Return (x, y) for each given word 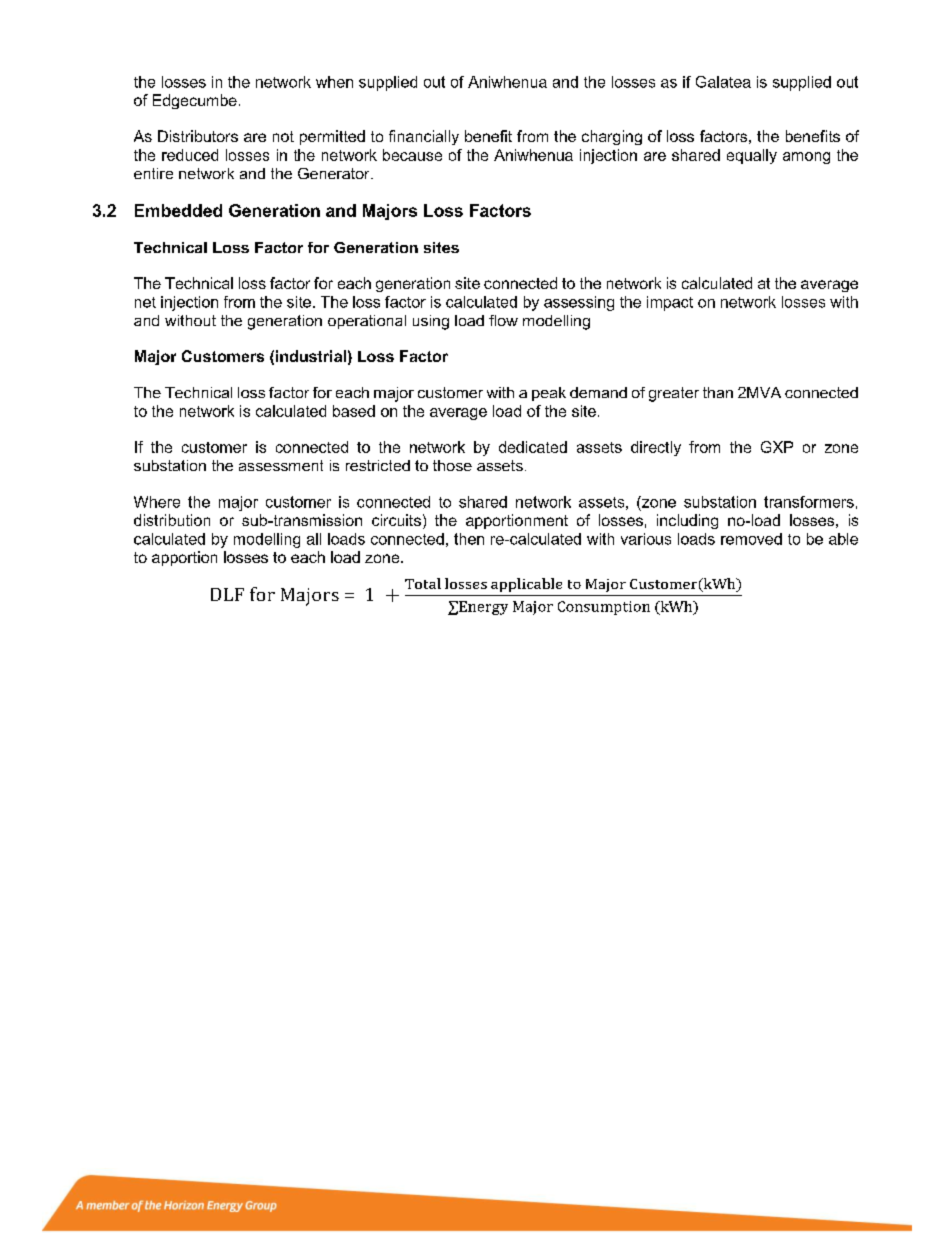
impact (670, 303)
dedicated (533, 447)
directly (656, 448)
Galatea (723, 82)
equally (752, 156)
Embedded (178, 210)
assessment (281, 465)
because (412, 155)
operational (367, 322)
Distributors (198, 136)
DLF (227, 594)
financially (424, 137)
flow (503, 320)
